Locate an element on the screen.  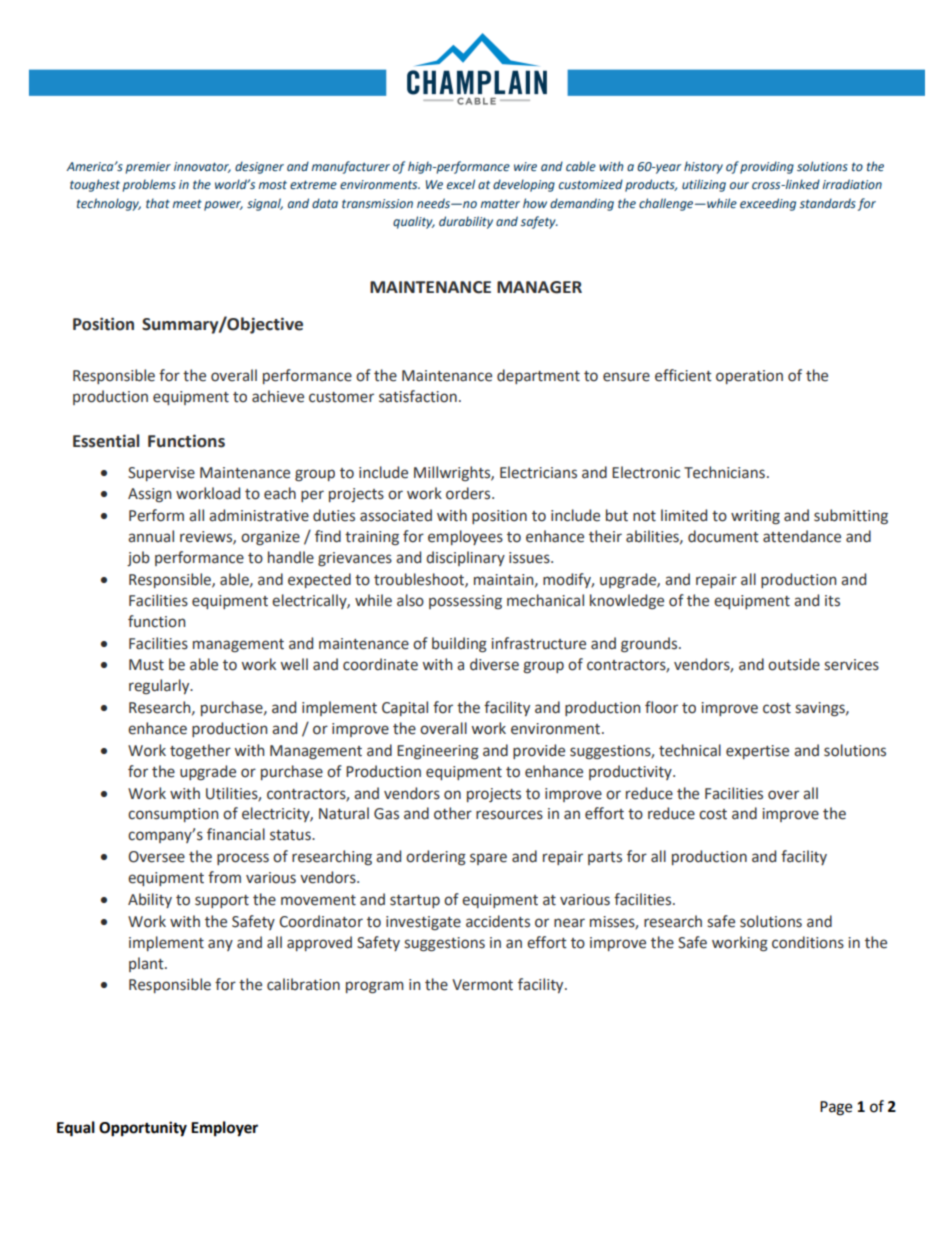
outside is located at coordinates (794, 664).
